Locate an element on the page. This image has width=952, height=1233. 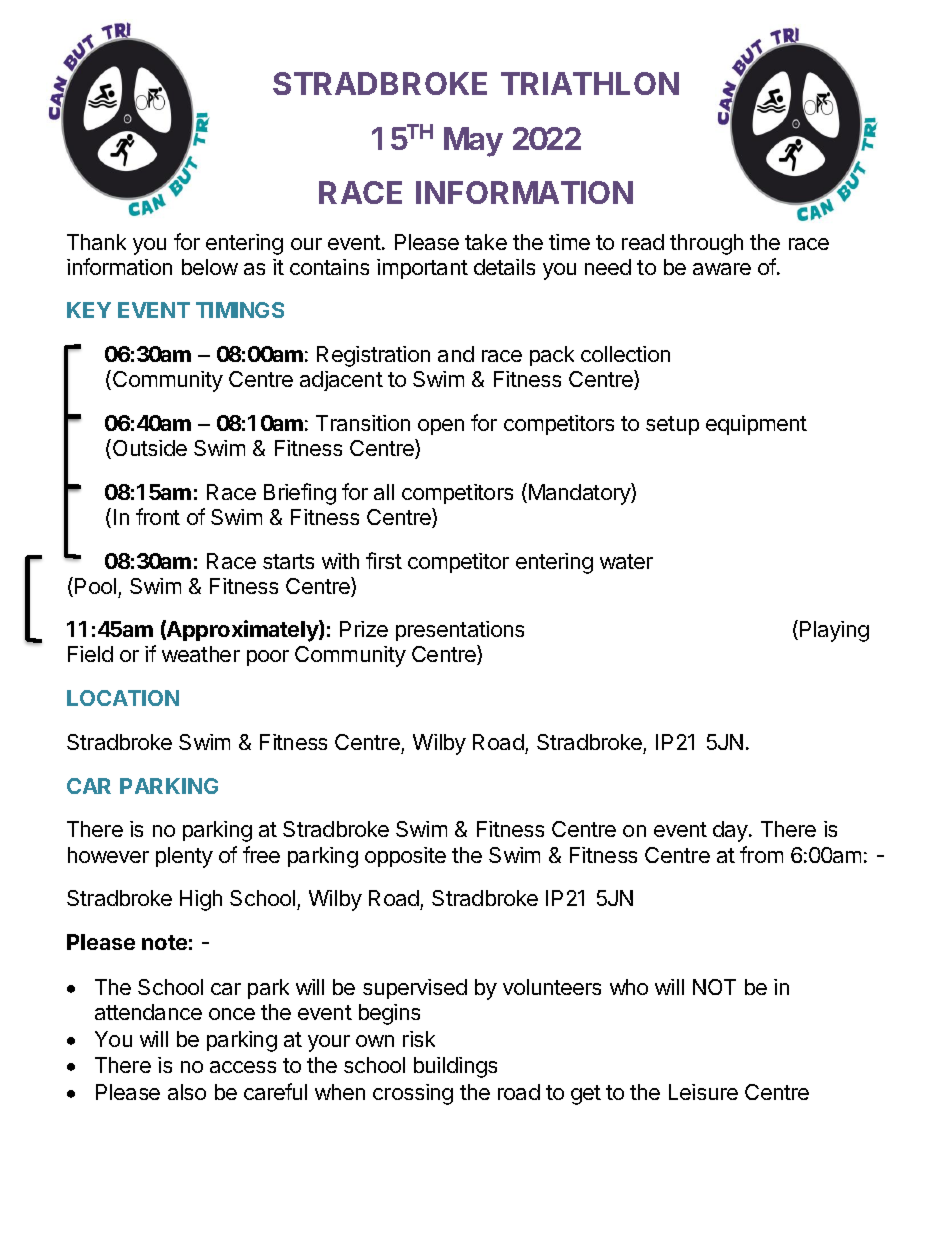
opposite is located at coordinates (405, 857).
